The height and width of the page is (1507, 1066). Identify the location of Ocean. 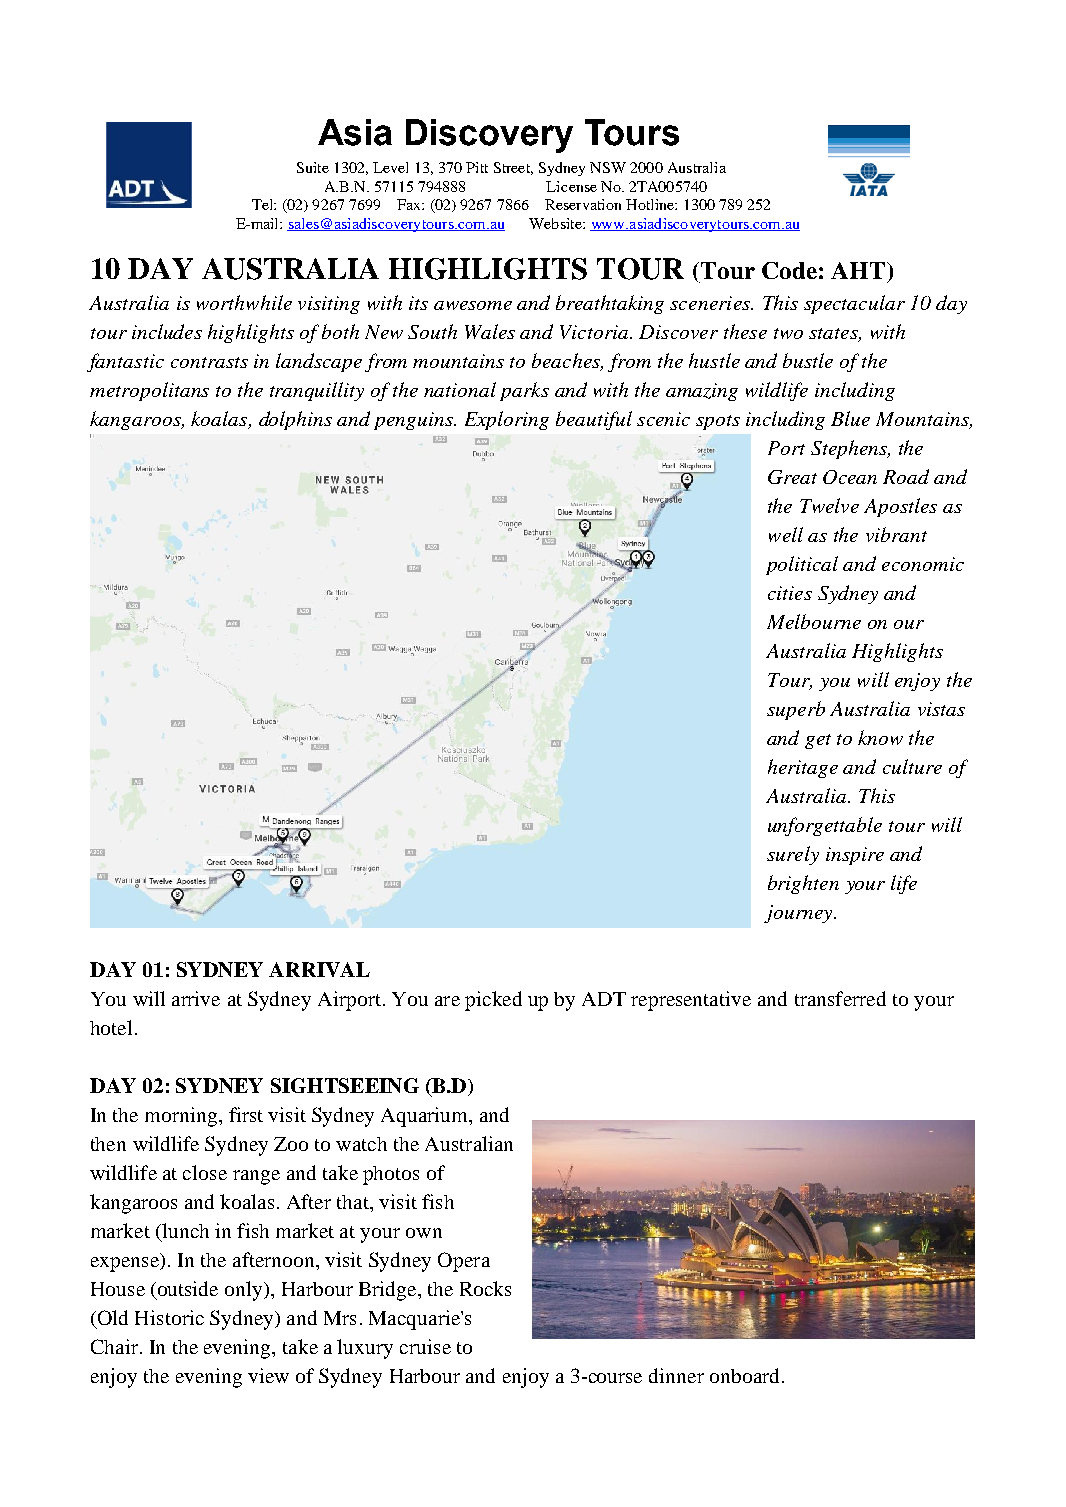
(850, 477).
